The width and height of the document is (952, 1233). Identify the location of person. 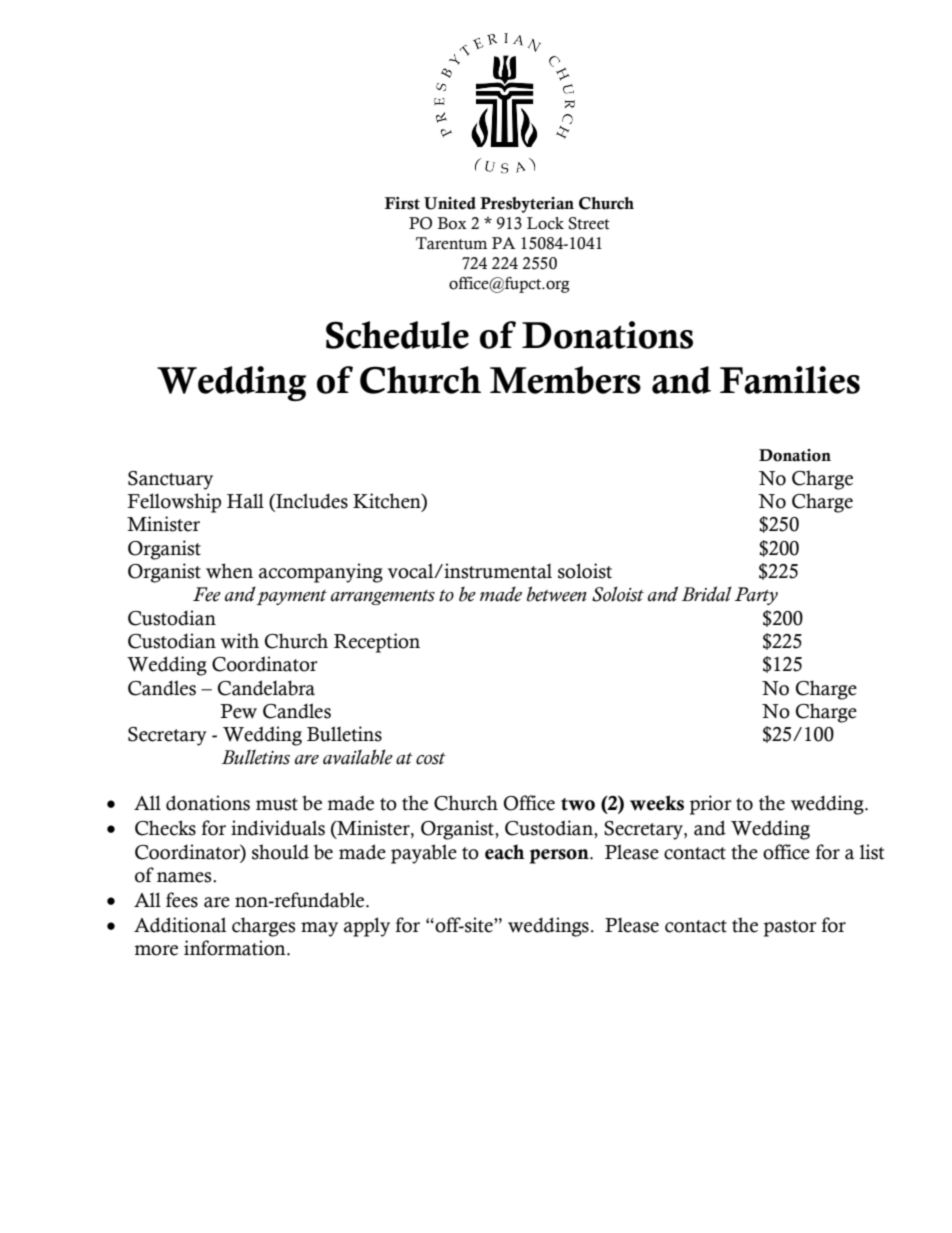
(560, 856).
